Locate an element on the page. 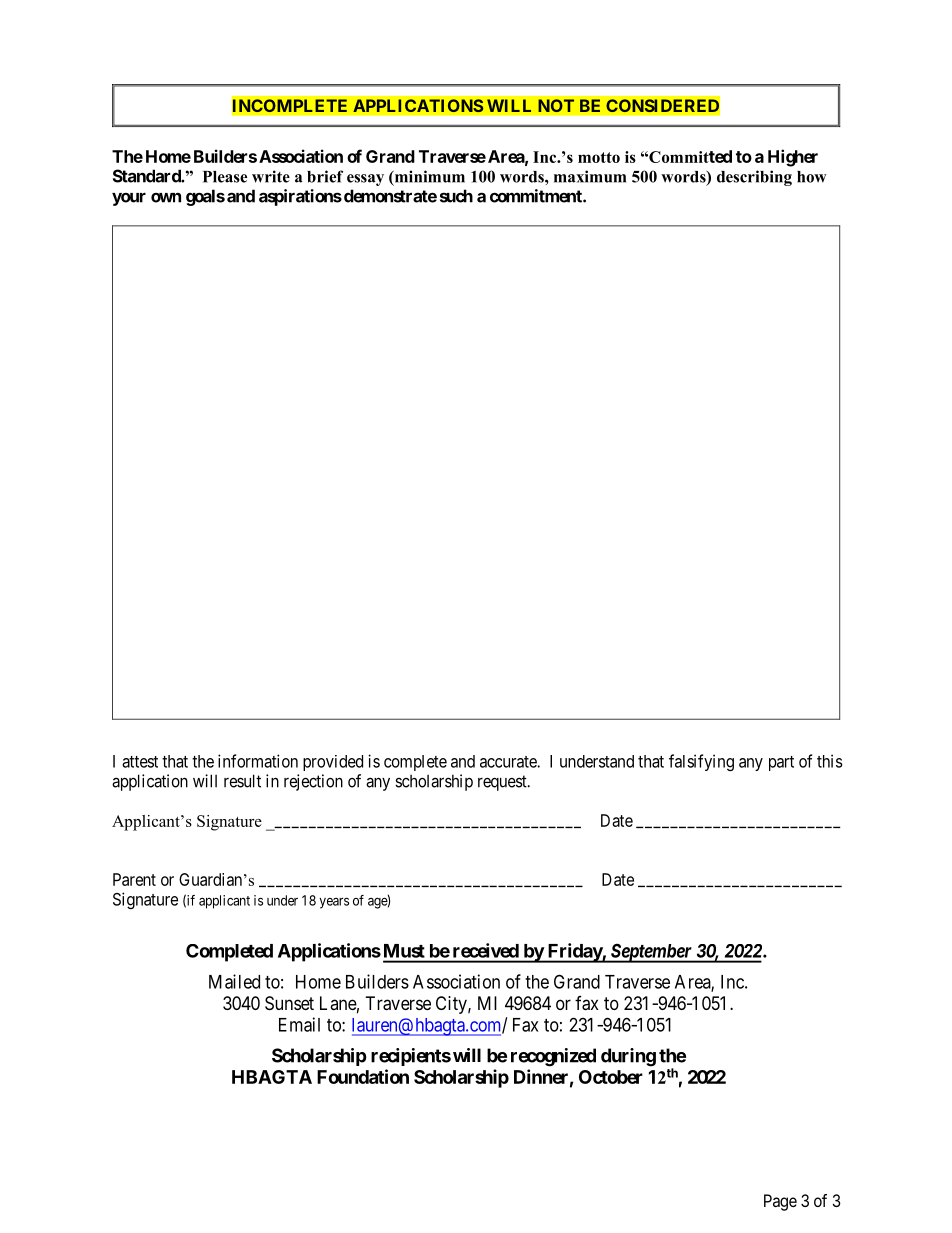  Foundation is located at coordinates (363, 1076).
